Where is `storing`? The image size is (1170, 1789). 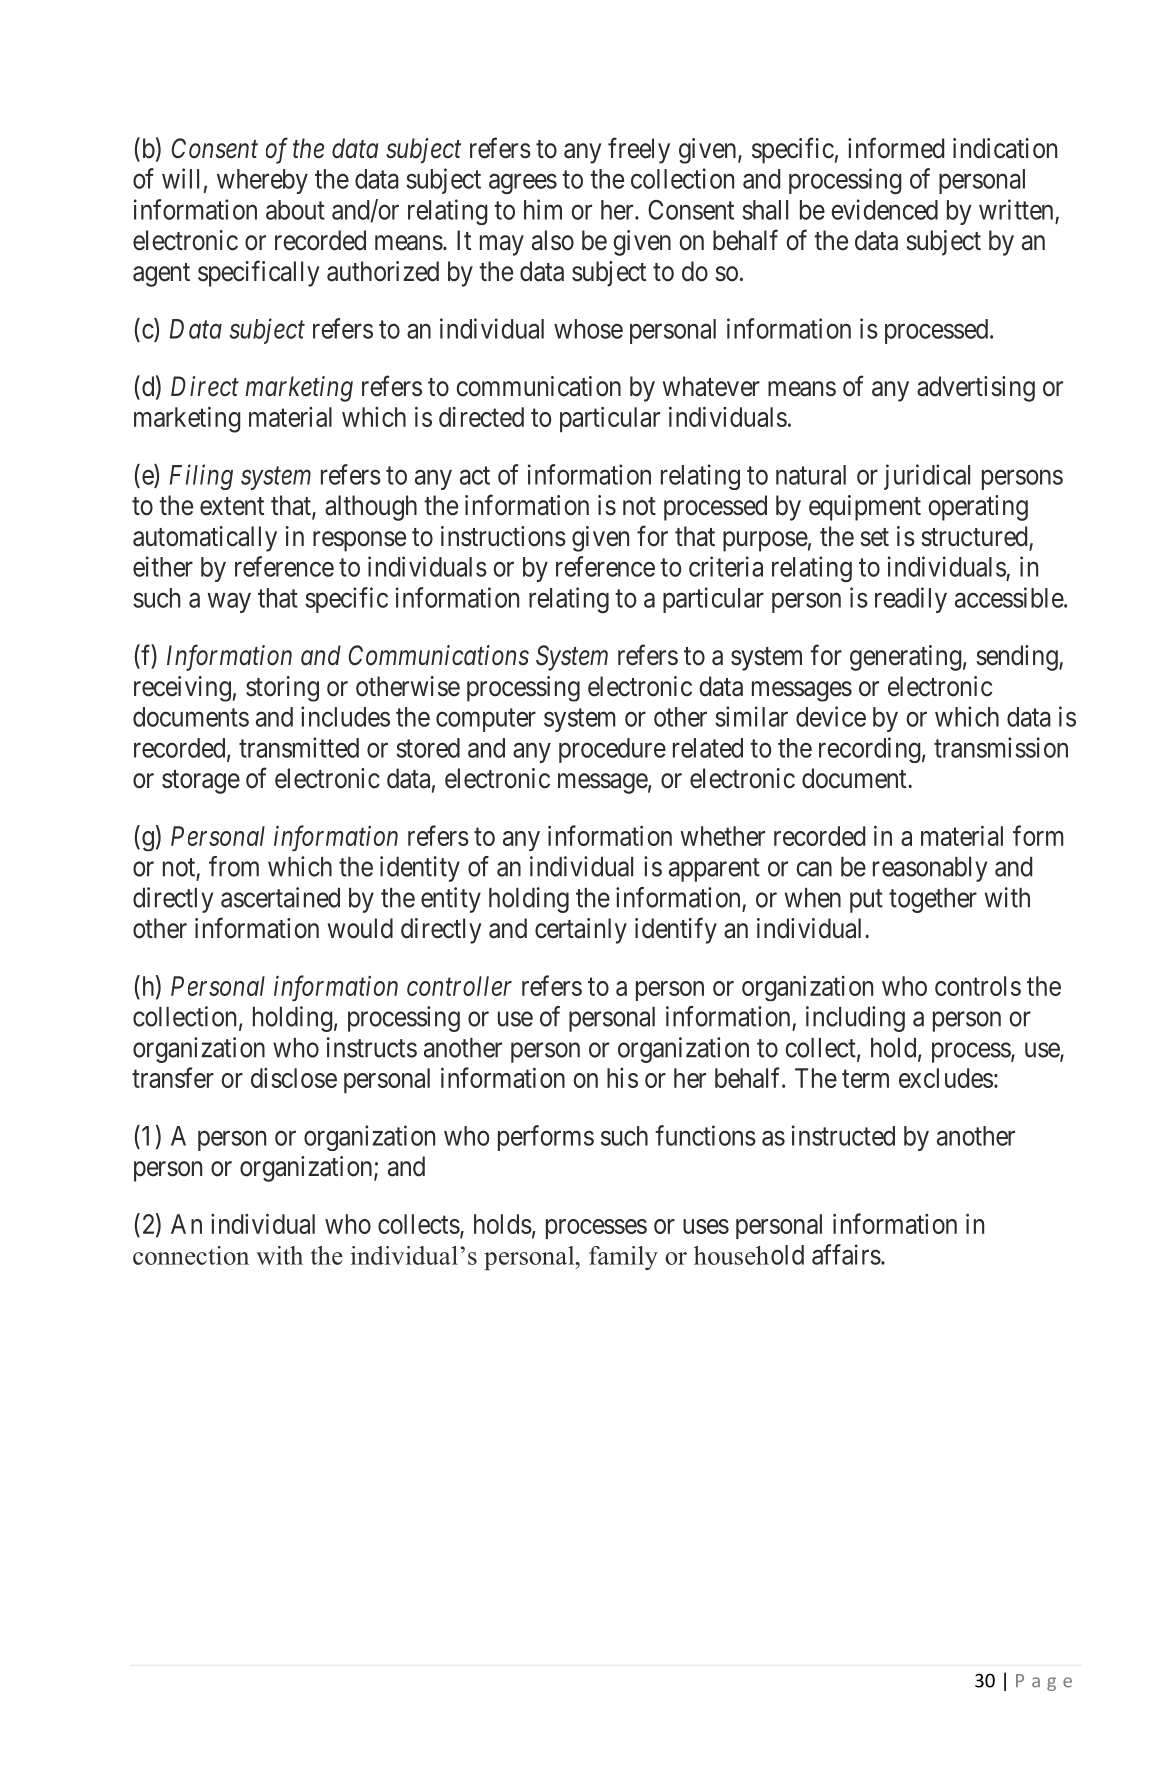
storing is located at coordinates (282, 689).
